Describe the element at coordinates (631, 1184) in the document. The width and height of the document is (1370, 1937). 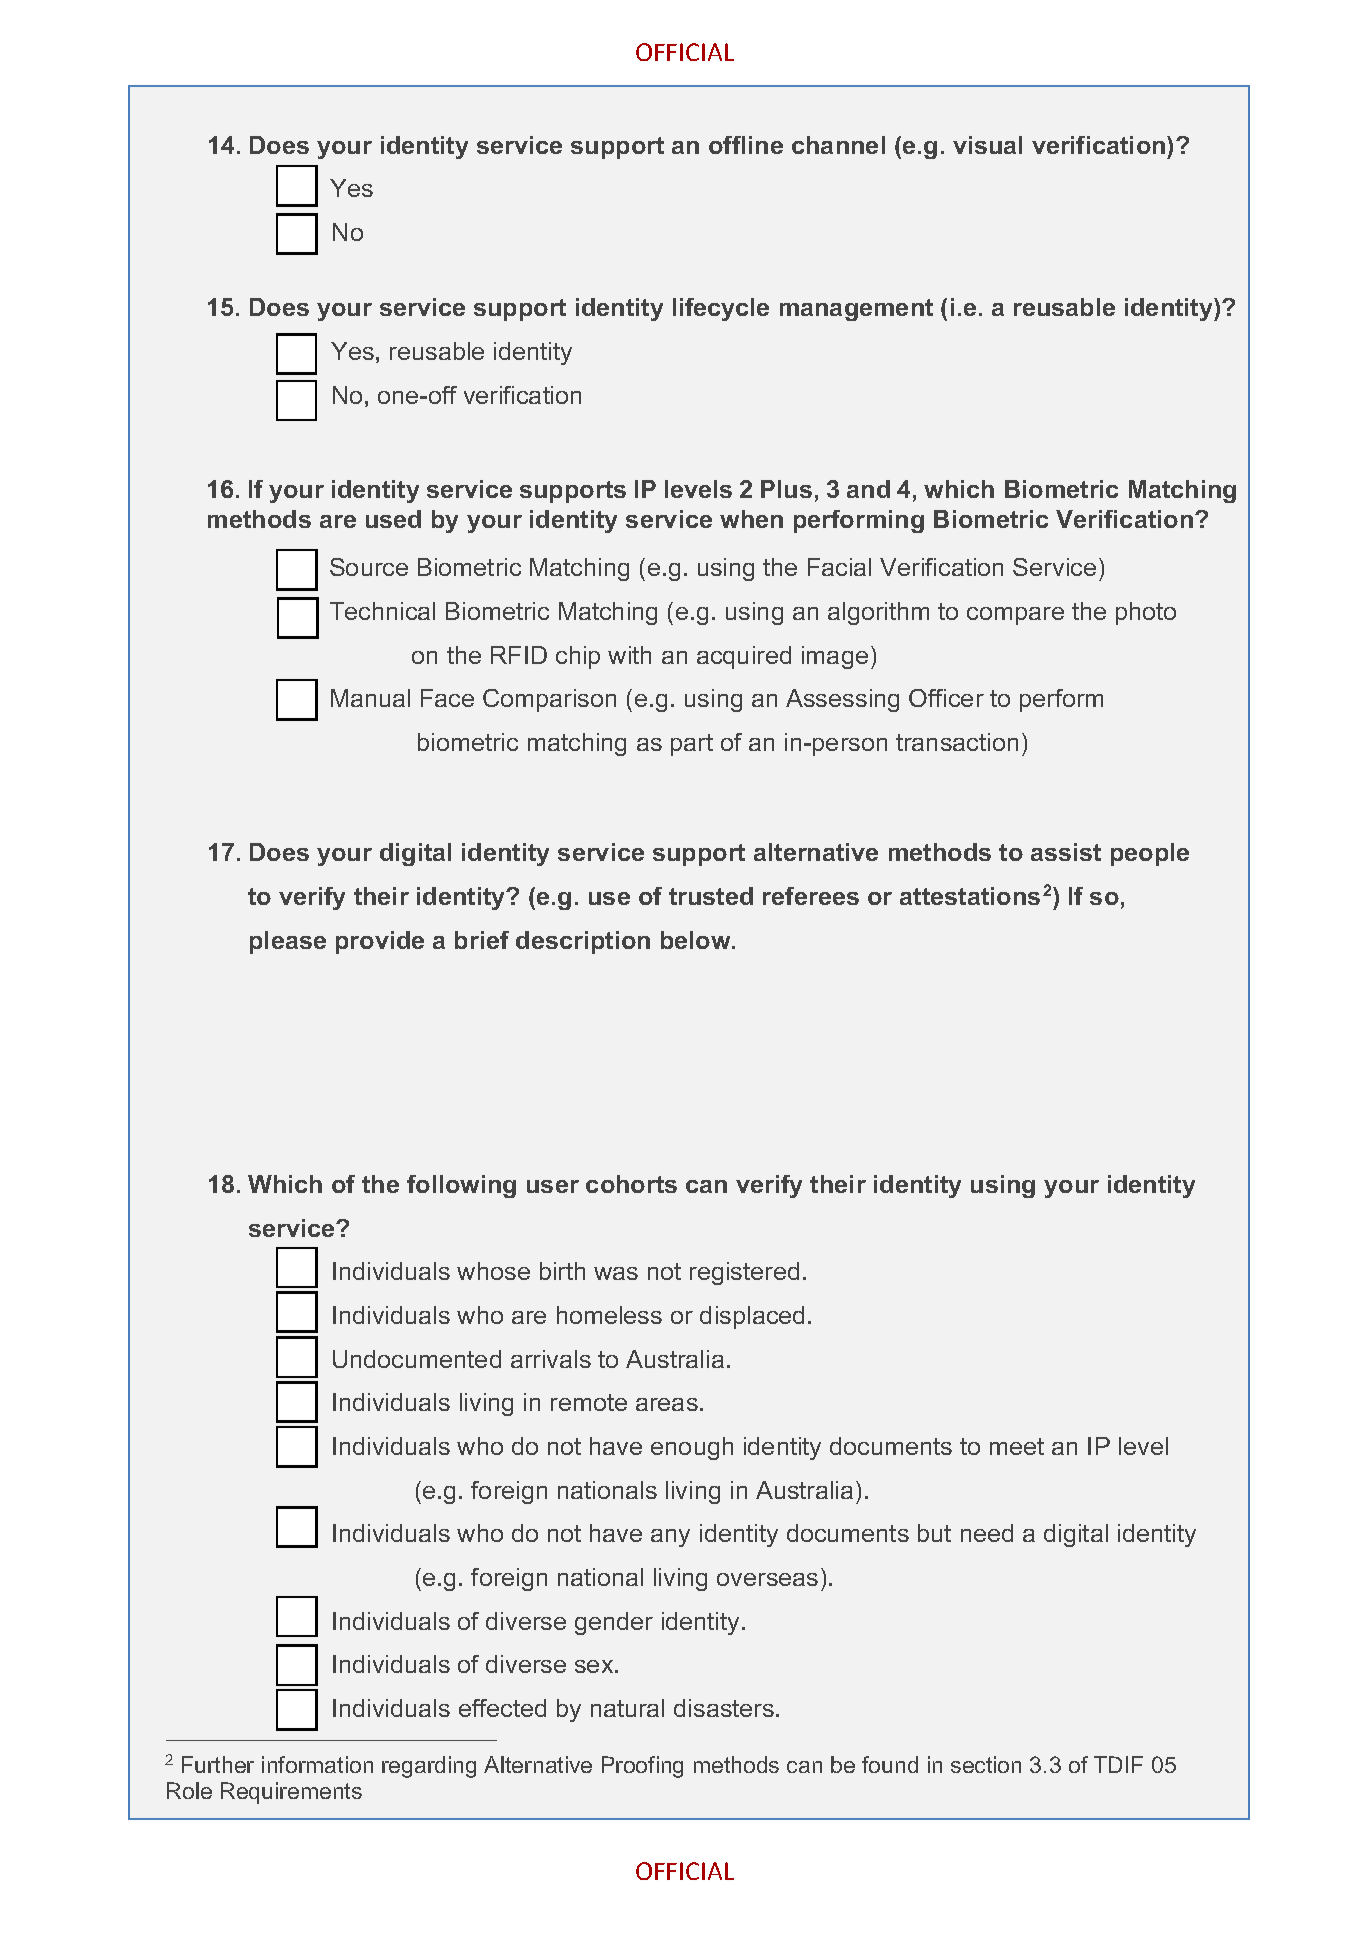
I see `cohorts` at that location.
